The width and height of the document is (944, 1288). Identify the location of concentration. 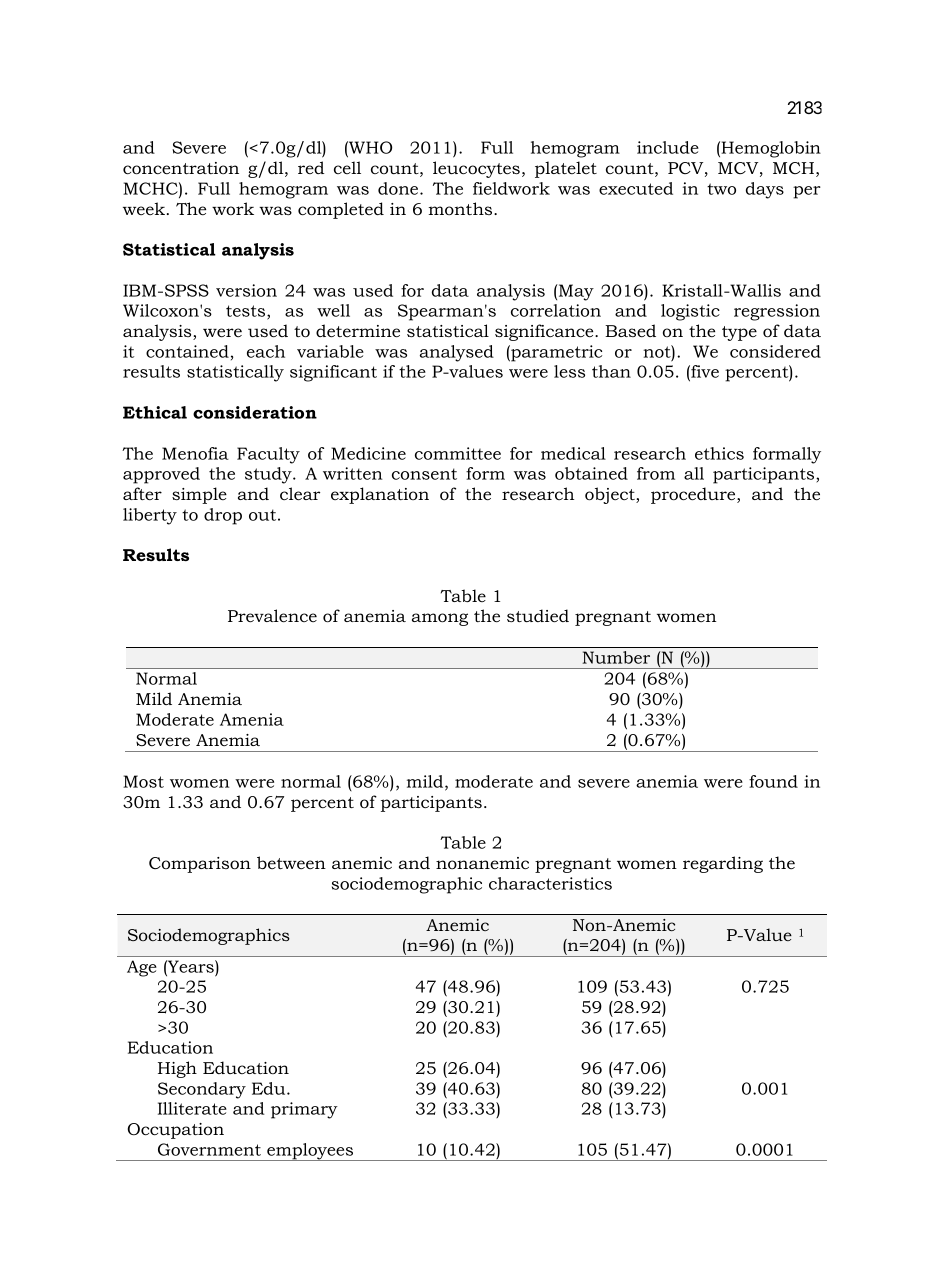
(181, 168).
